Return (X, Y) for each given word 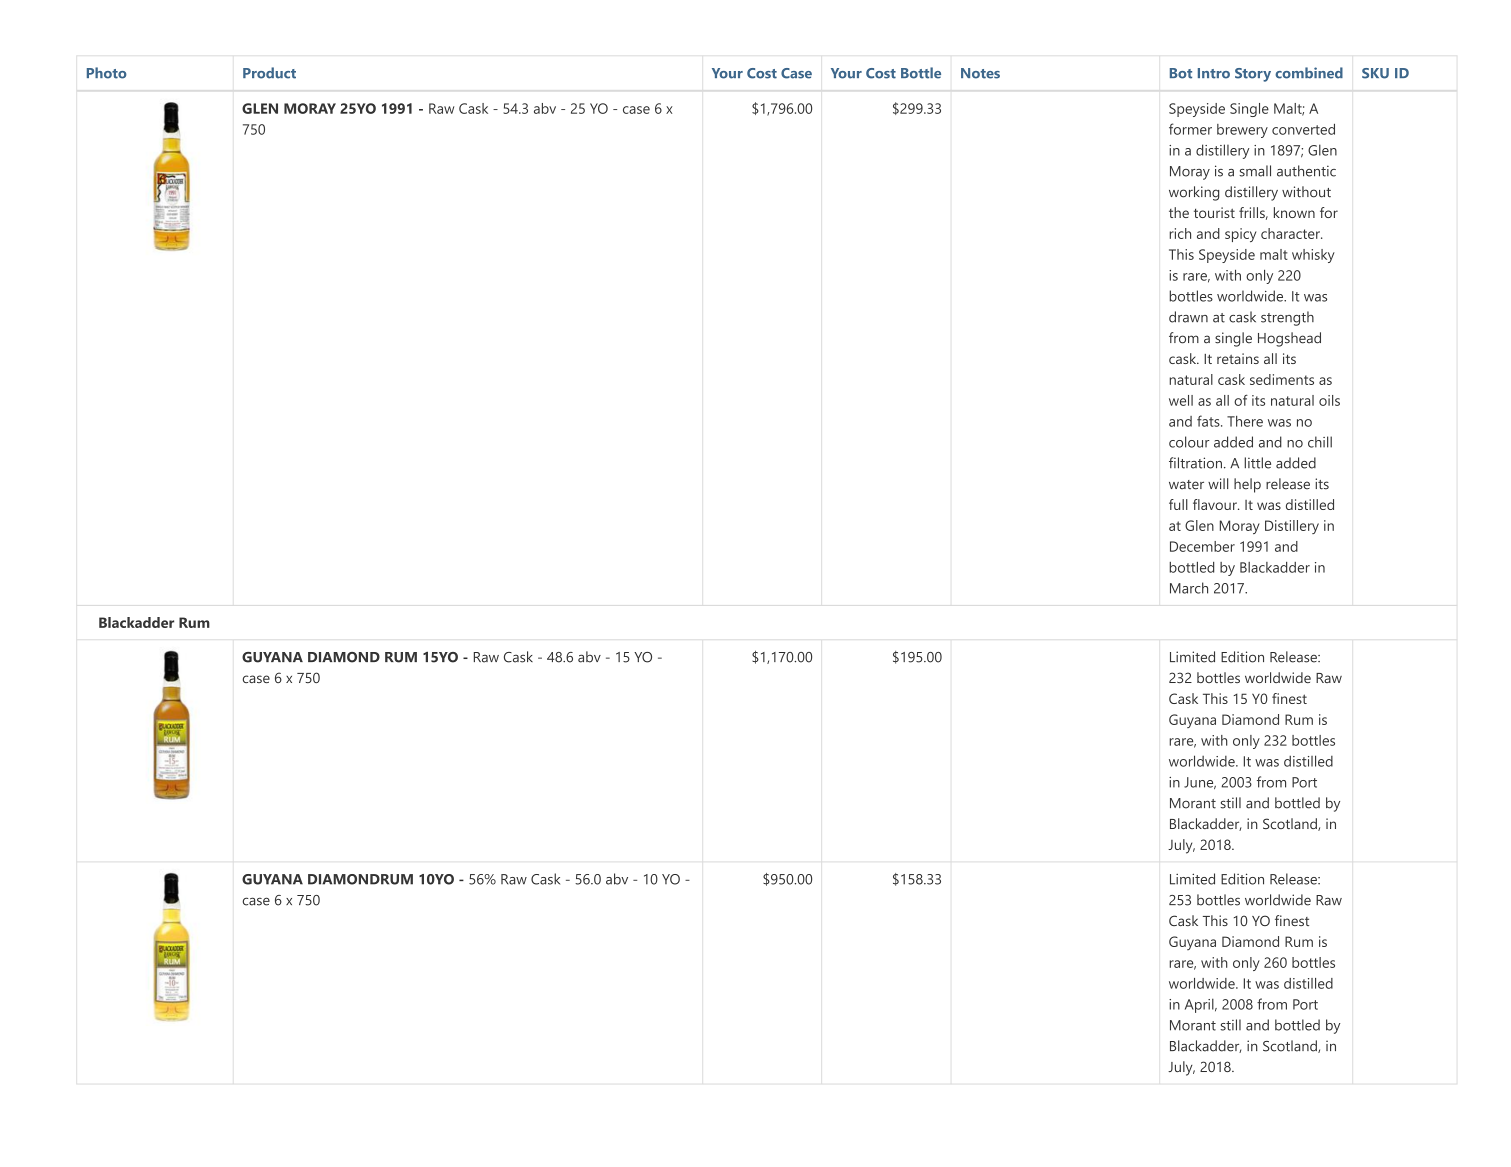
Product (269, 73)
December (1202, 546)
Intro (1214, 73)
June (1200, 783)
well (1181, 400)
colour (1189, 442)
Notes (980, 73)
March (1189, 588)
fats (1209, 421)
